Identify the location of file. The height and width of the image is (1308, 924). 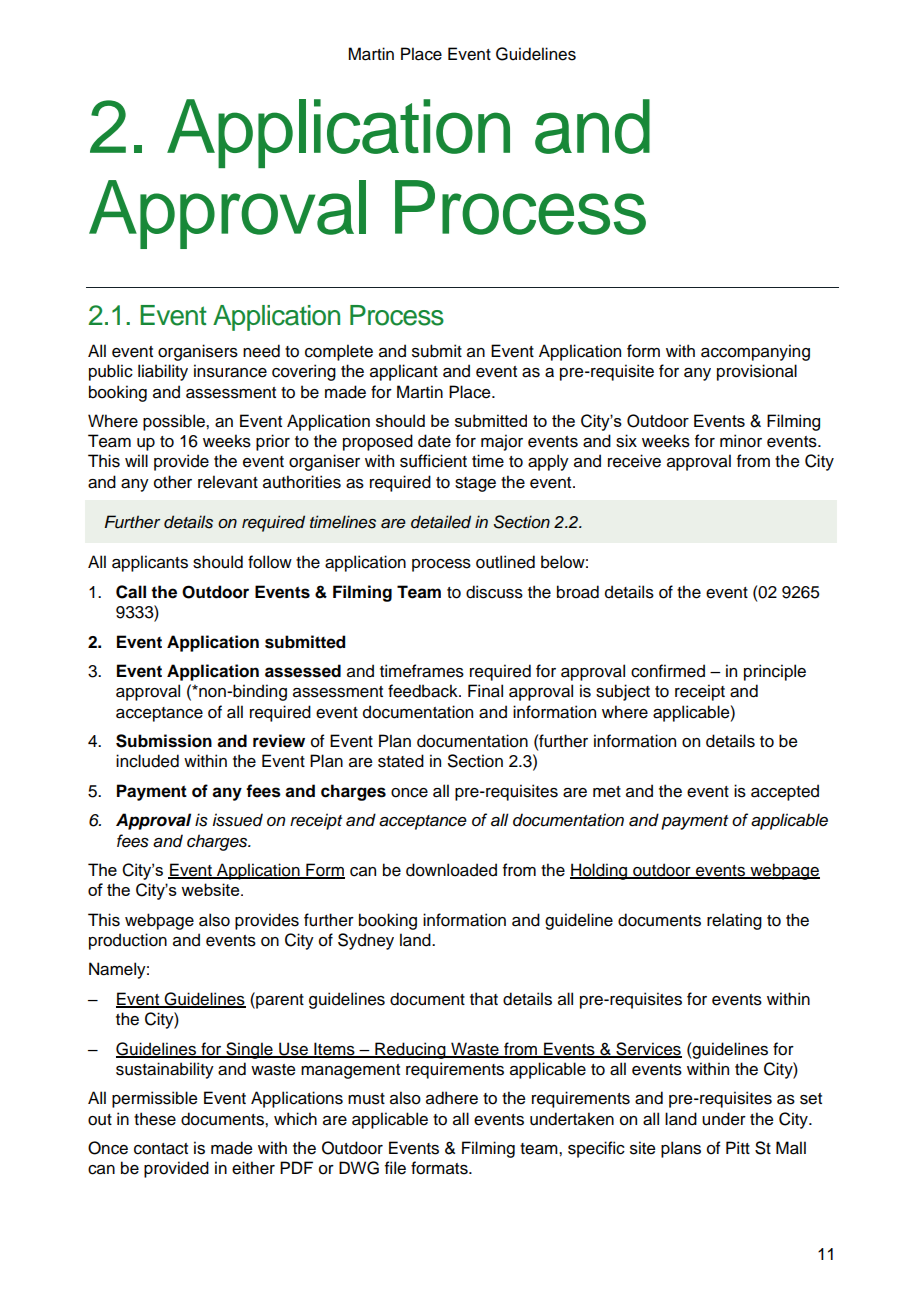
(395, 1168).
